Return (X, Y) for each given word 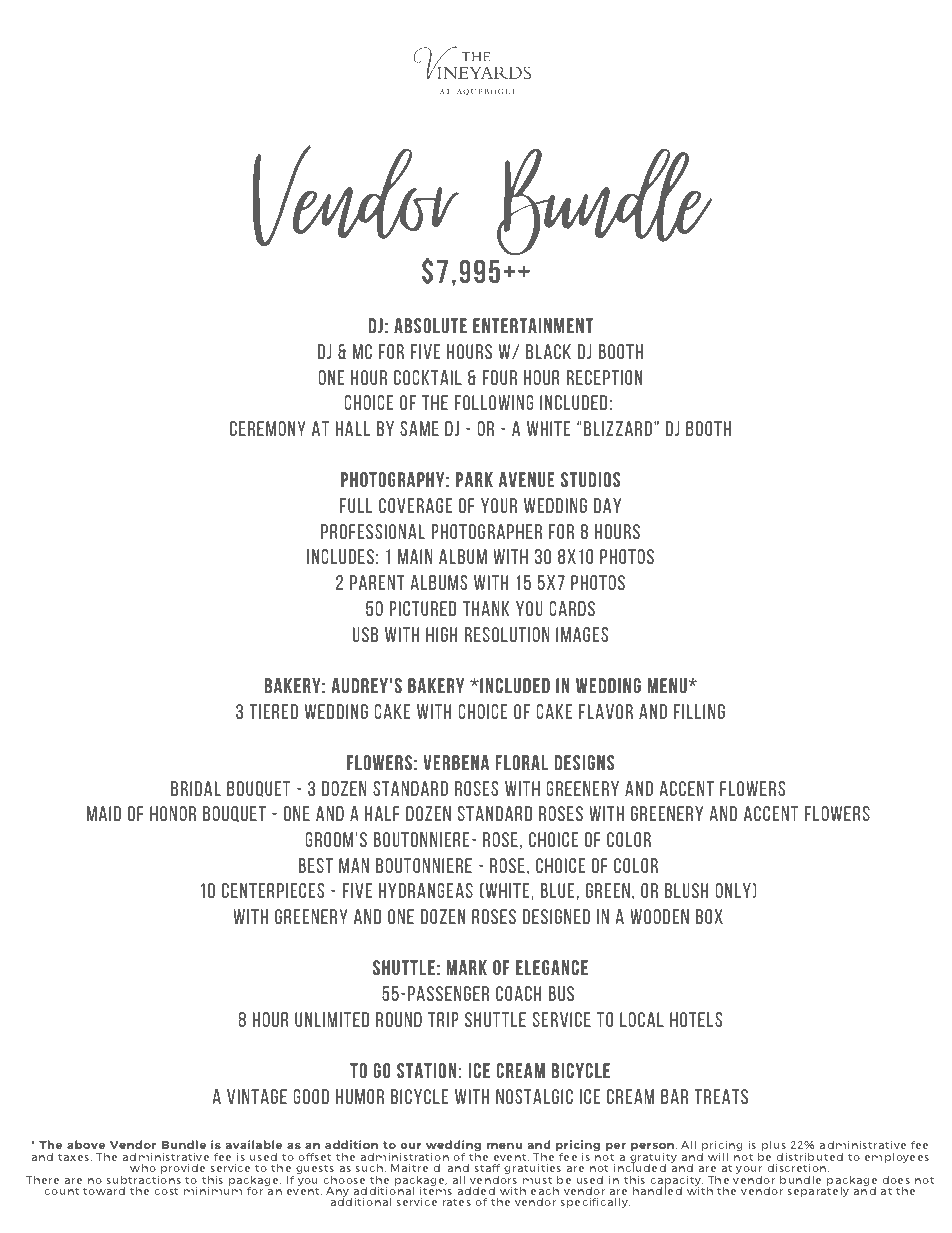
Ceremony (268, 428)
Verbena (456, 762)
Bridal (196, 788)
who (143, 1167)
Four (500, 377)
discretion (798, 1167)
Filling (699, 711)
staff (487, 1167)
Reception (604, 377)
